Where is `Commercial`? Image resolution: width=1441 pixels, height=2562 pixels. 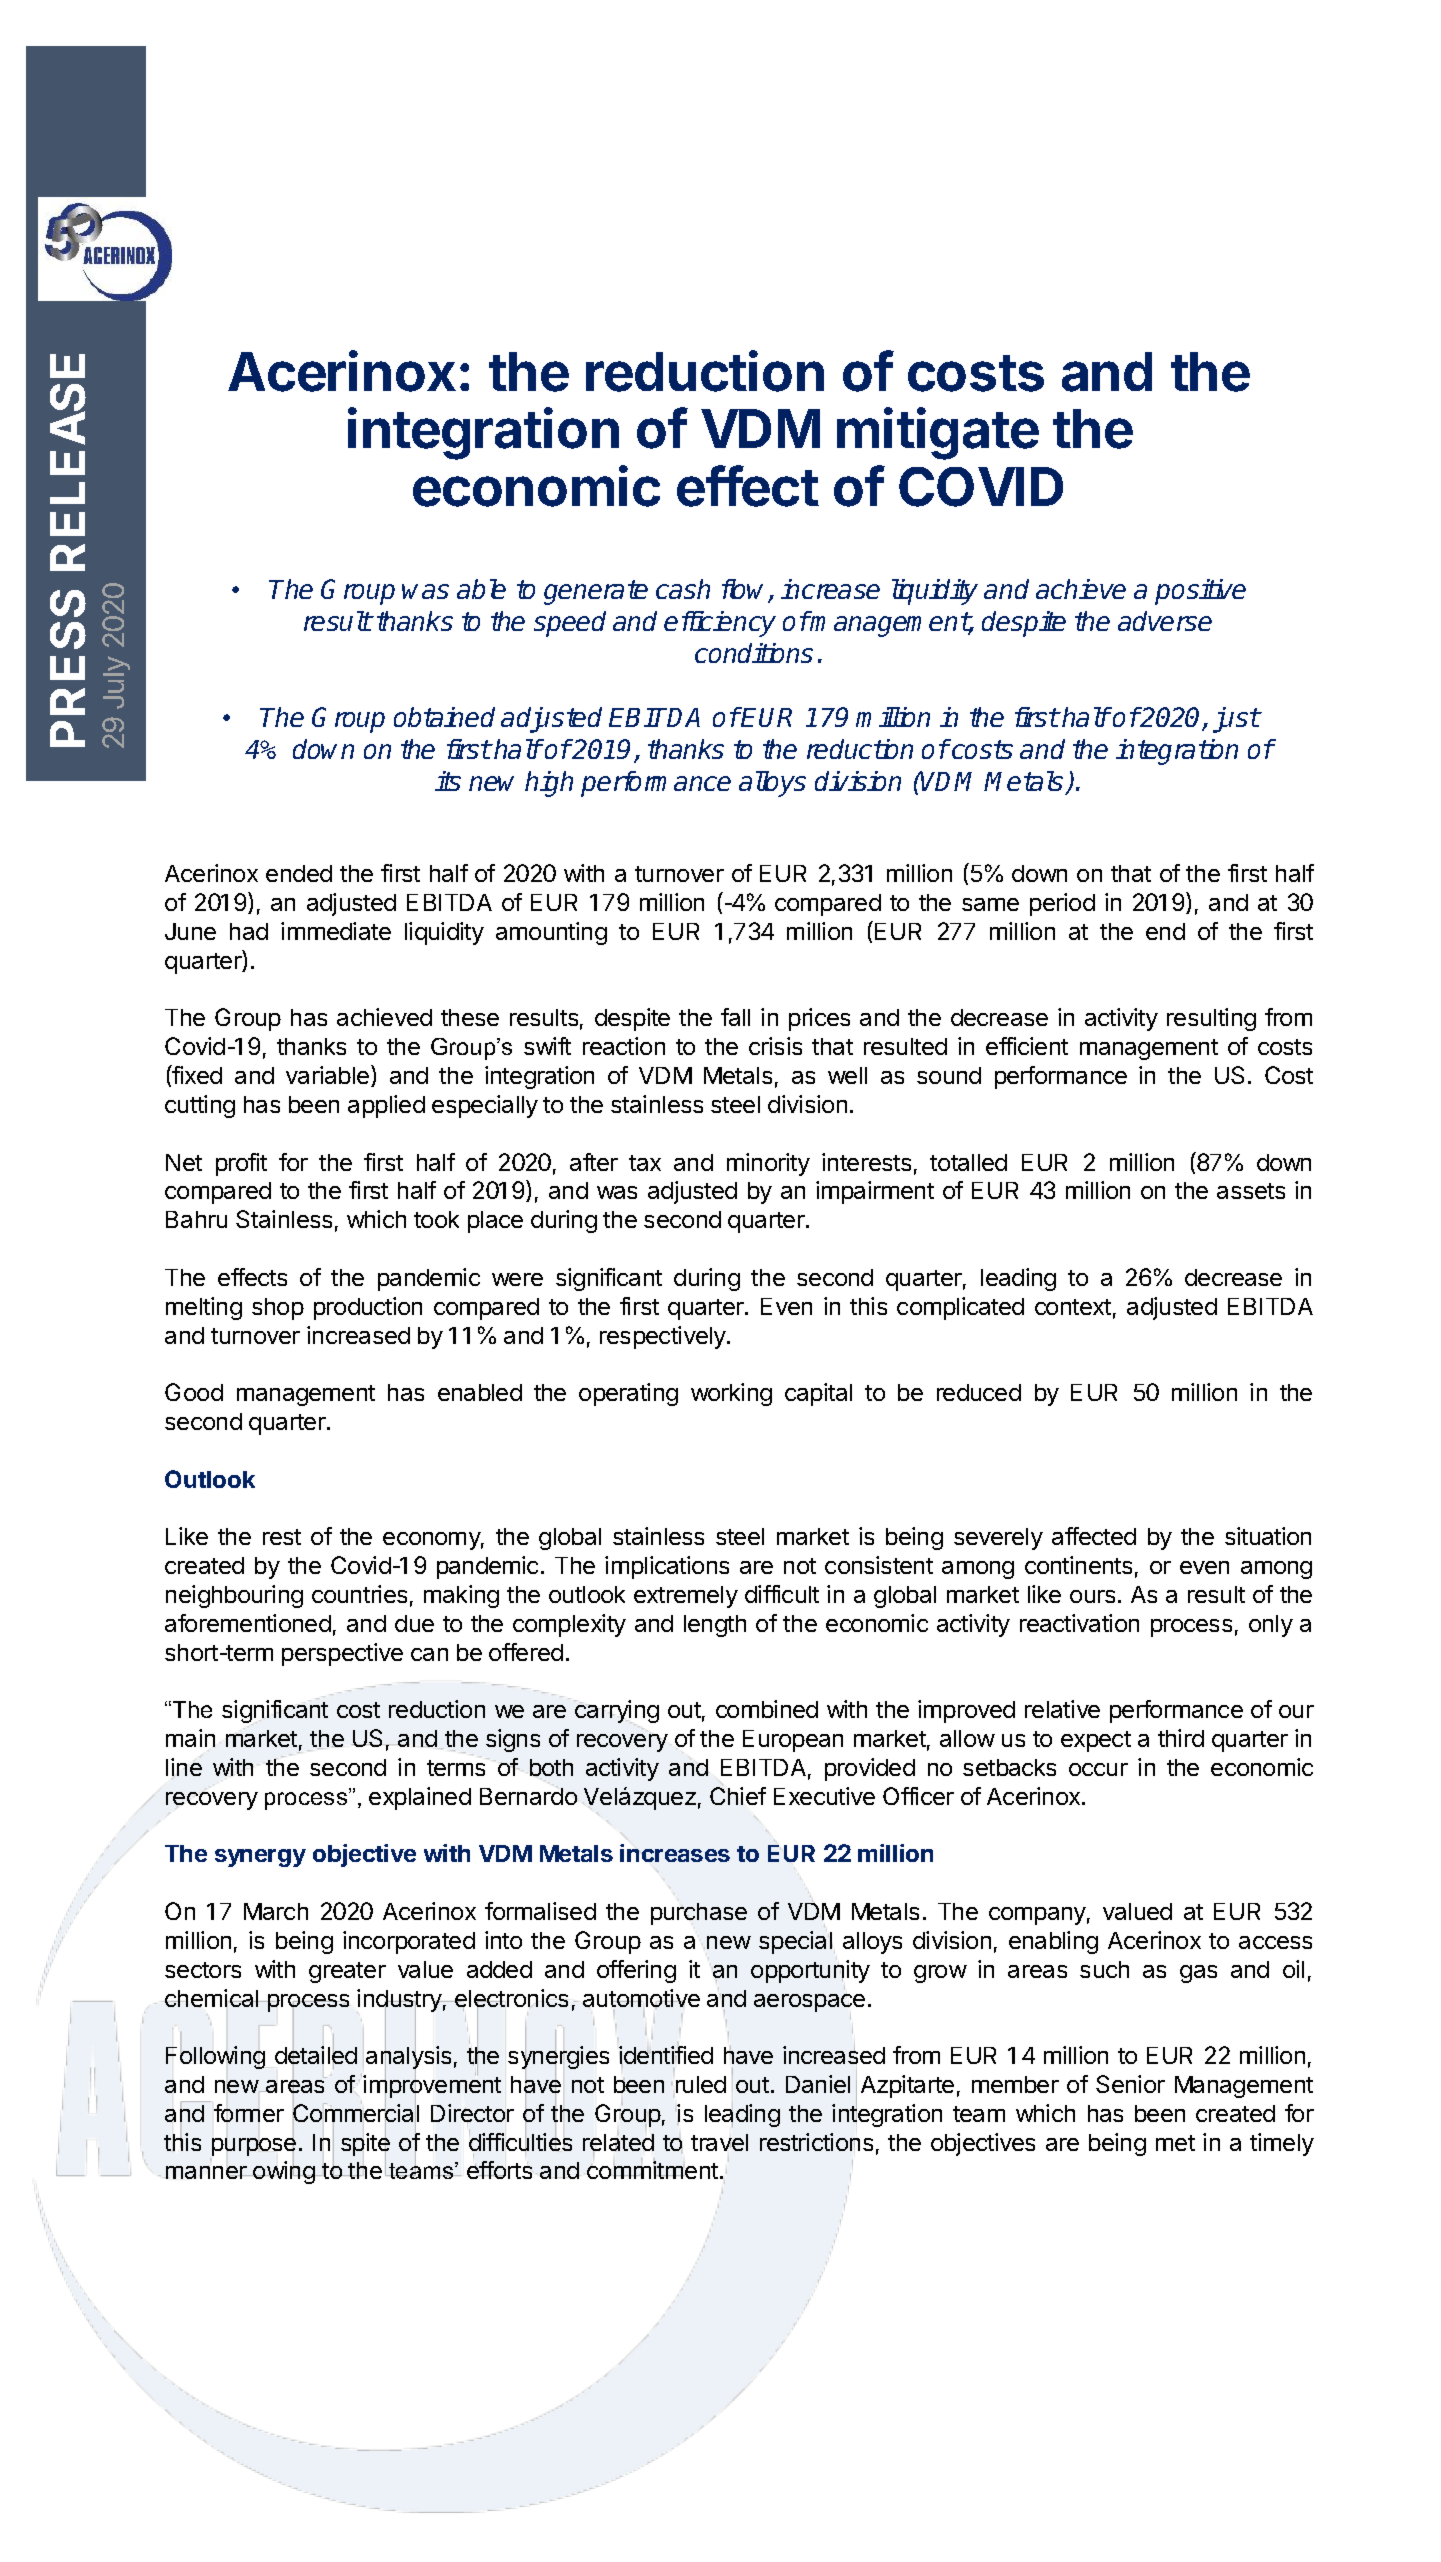
Commercial is located at coordinates (356, 2113).
